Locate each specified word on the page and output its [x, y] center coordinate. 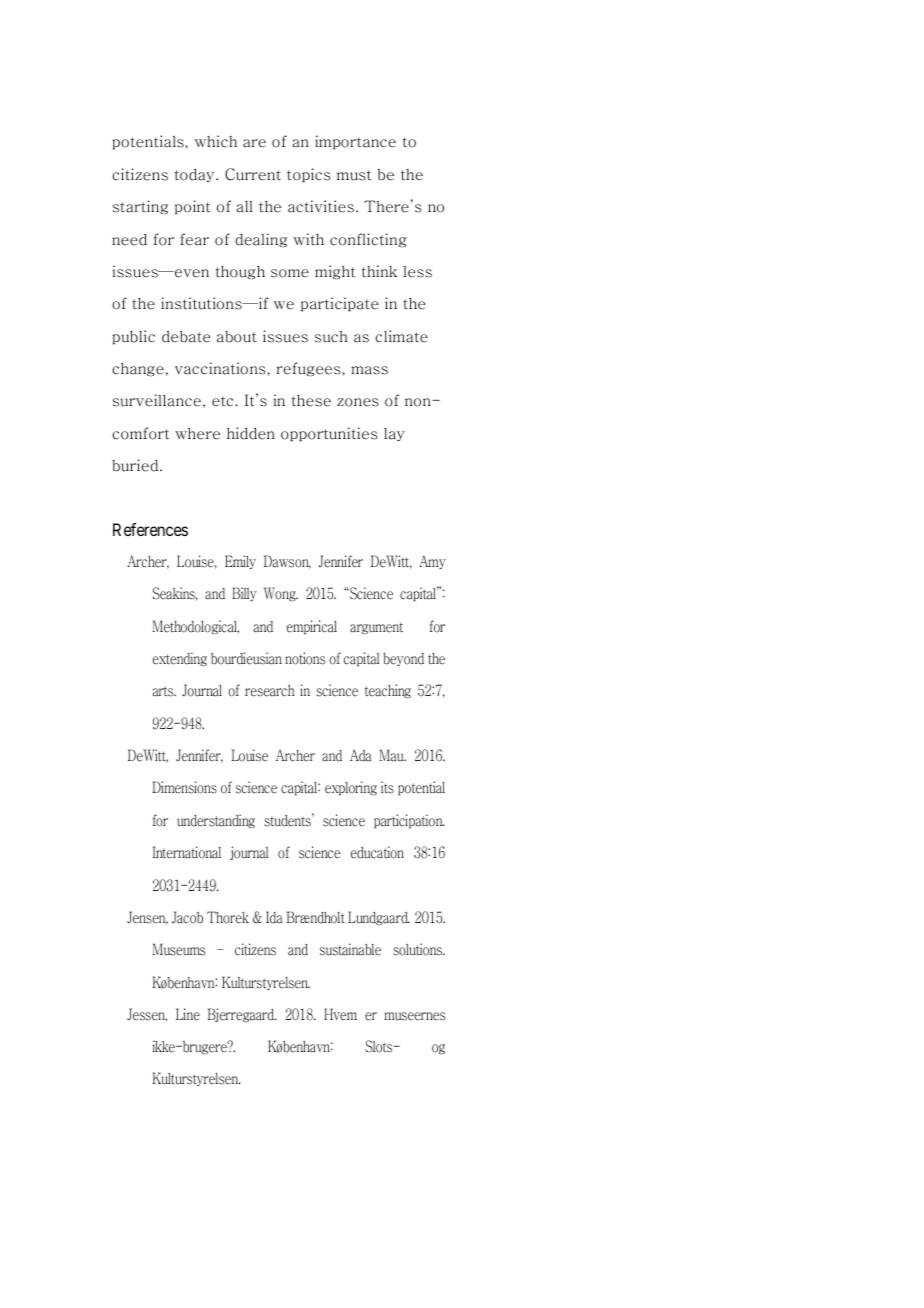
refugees [308, 369]
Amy [432, 562]
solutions [418, 949]
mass [369, 370]
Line [188, 1014]
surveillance [157, 400]
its [387, 787]
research [269, 691]
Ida [274, 917]
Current [253, 174]
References [150, 529]
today [196, 175]
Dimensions [184, 787]
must [354, 175]
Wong [281, 594]
